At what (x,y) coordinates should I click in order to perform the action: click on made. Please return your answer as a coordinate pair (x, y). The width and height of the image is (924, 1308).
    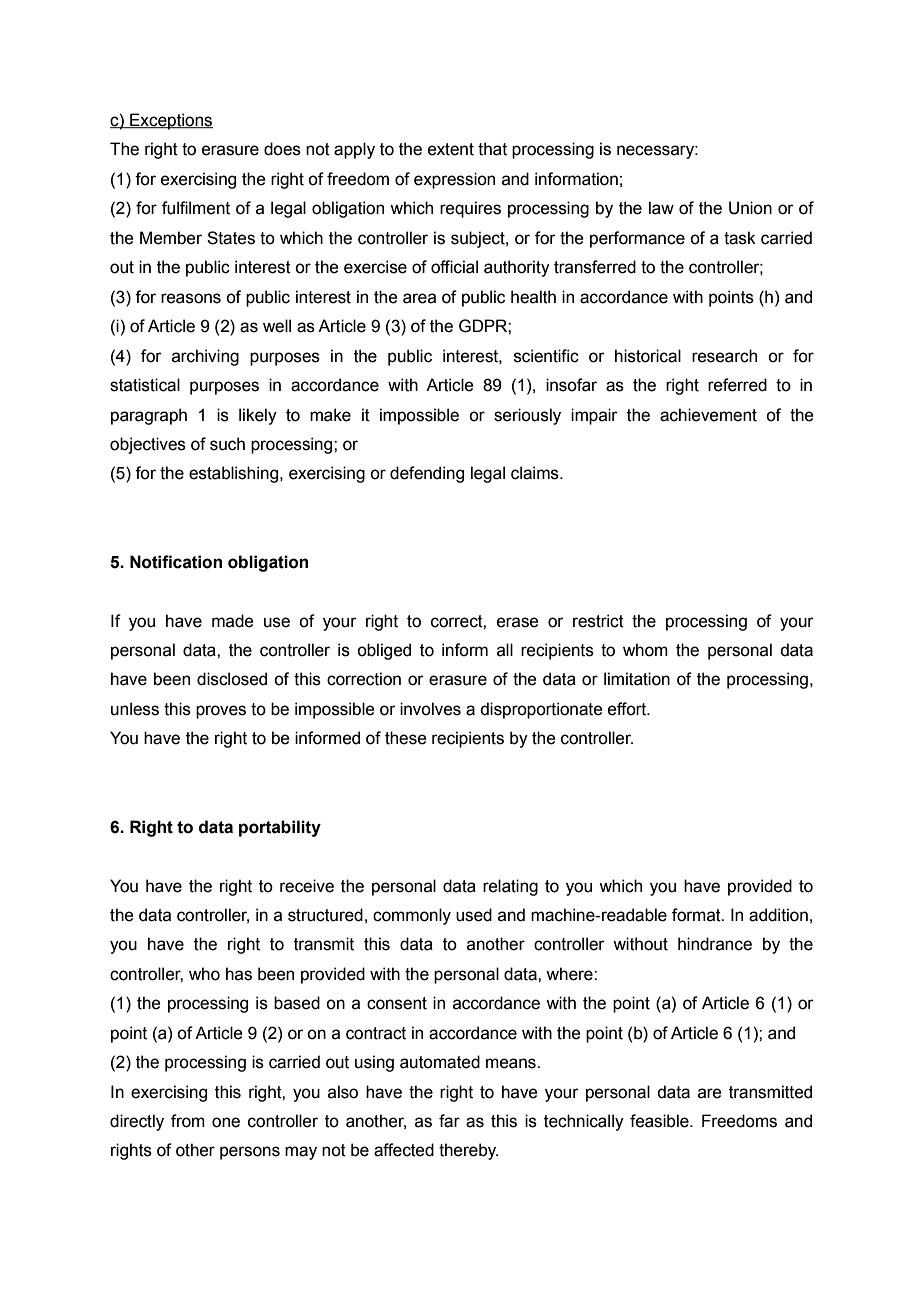
    Looking at the image, I should click on (233, 621).
